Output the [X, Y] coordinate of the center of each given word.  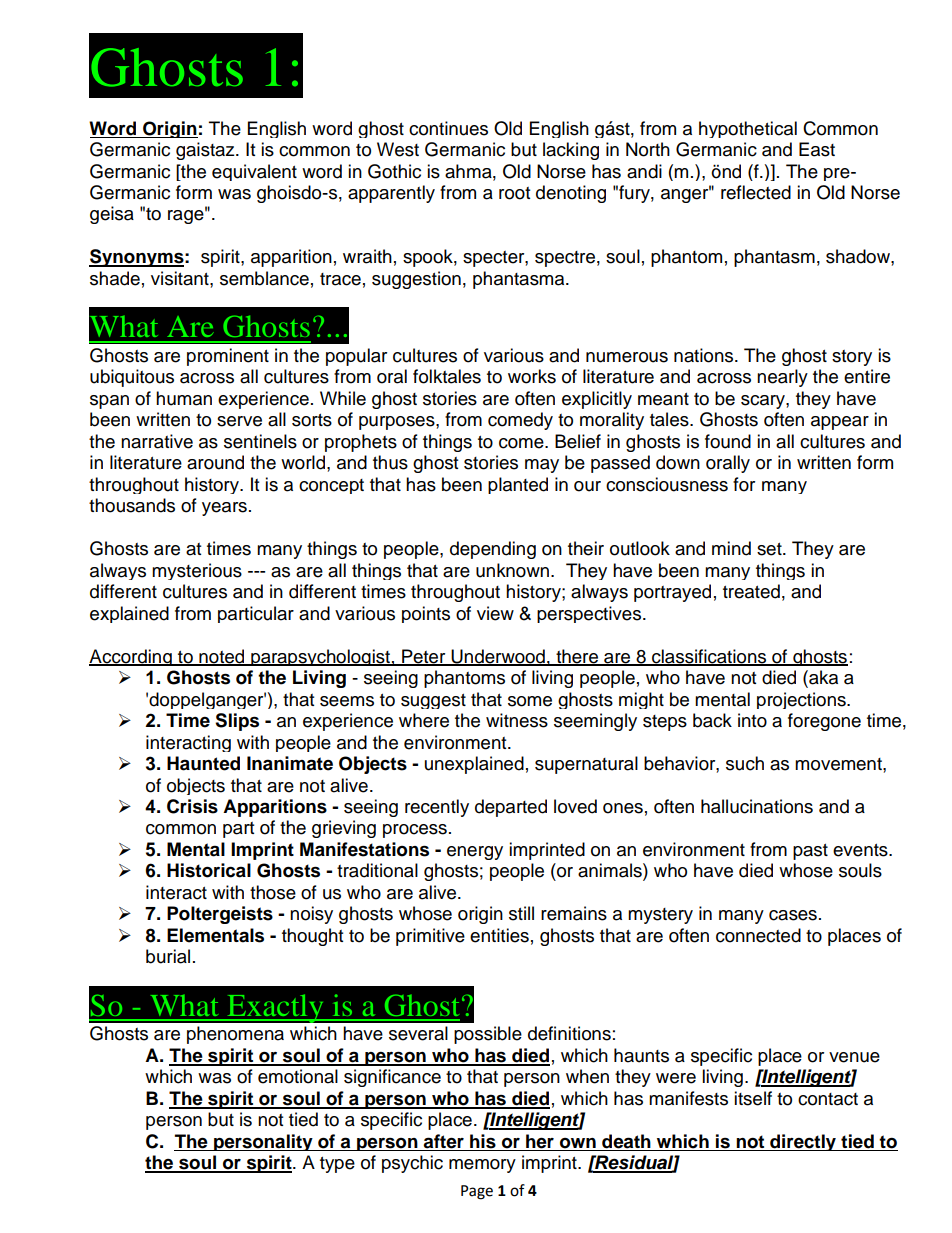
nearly [782, 378]
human [184, 398]
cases [793, 915]
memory [482, 1166]
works [532, 376]
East [817, 149]
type [337, 1165]
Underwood [498, 657]
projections [802, 700]
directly [803, 1142]
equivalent [254, 172]
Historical [209, 870]
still [521, 913]
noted [222, 657]
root [514, 193]
